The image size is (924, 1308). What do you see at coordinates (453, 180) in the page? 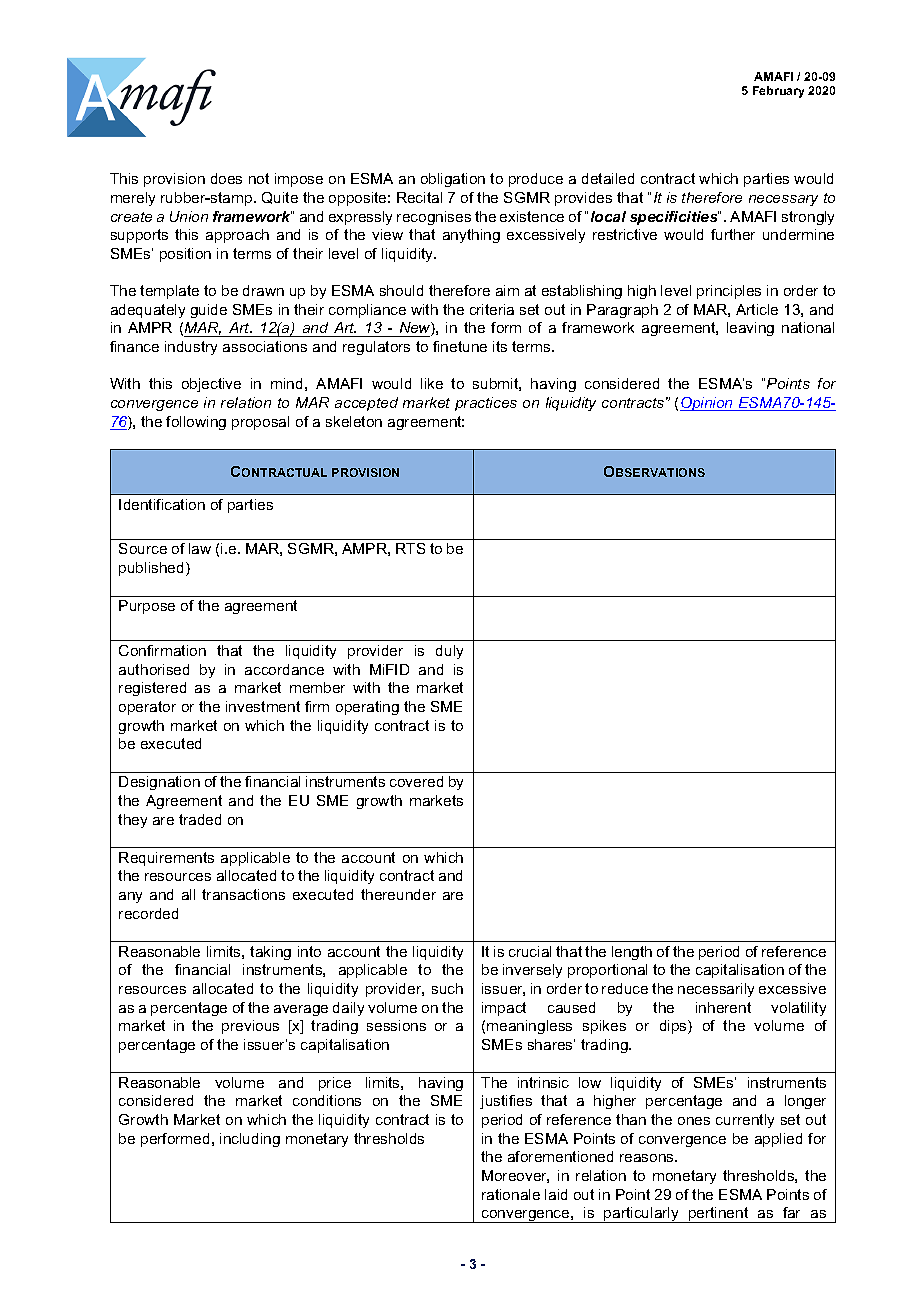
I see `obligation` at bounding box center [453, 180].
